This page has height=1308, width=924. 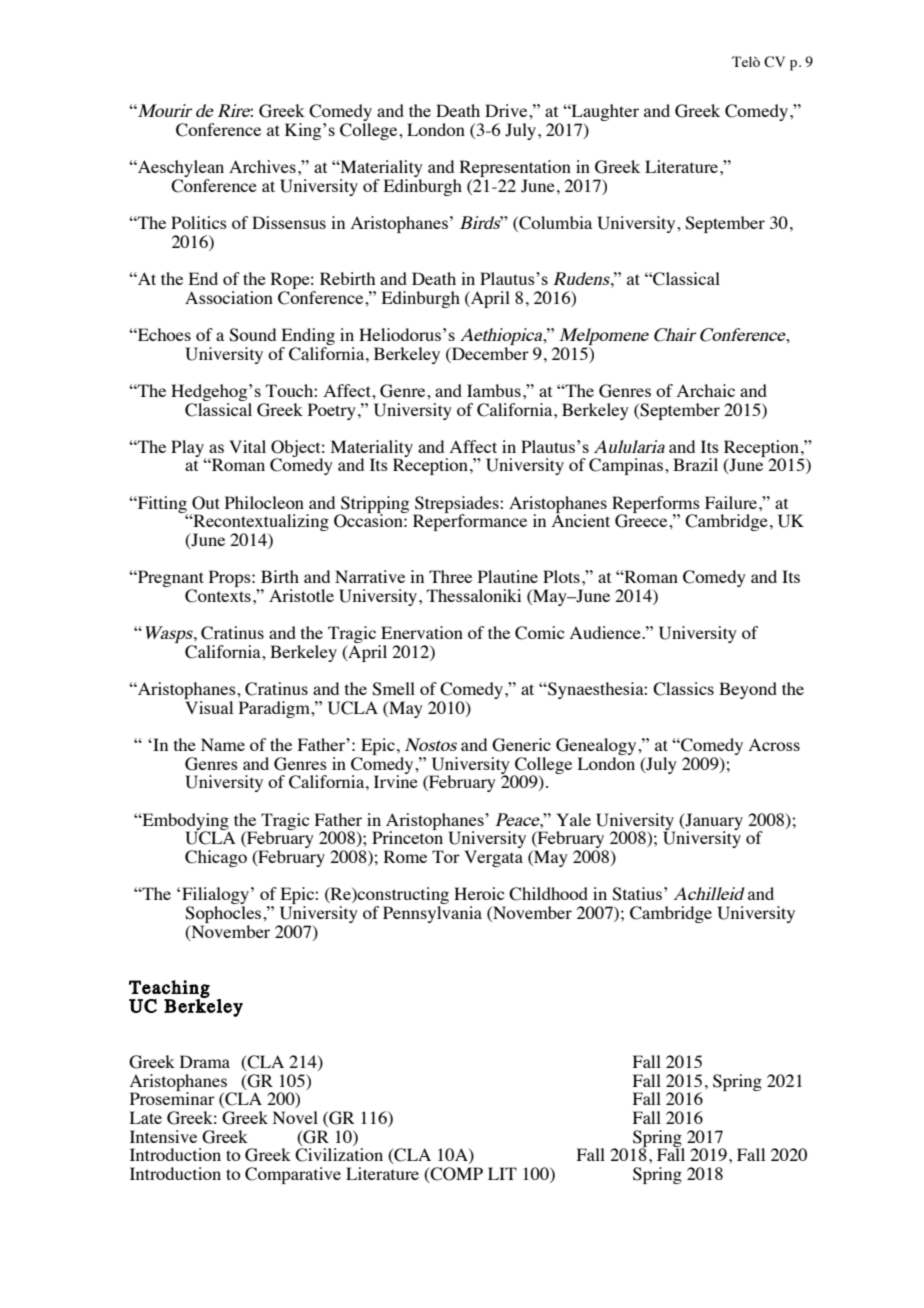 What do you see at coordinates (374, 505) in the page?
I see `Stripping` at bounding box center [374, 505].
